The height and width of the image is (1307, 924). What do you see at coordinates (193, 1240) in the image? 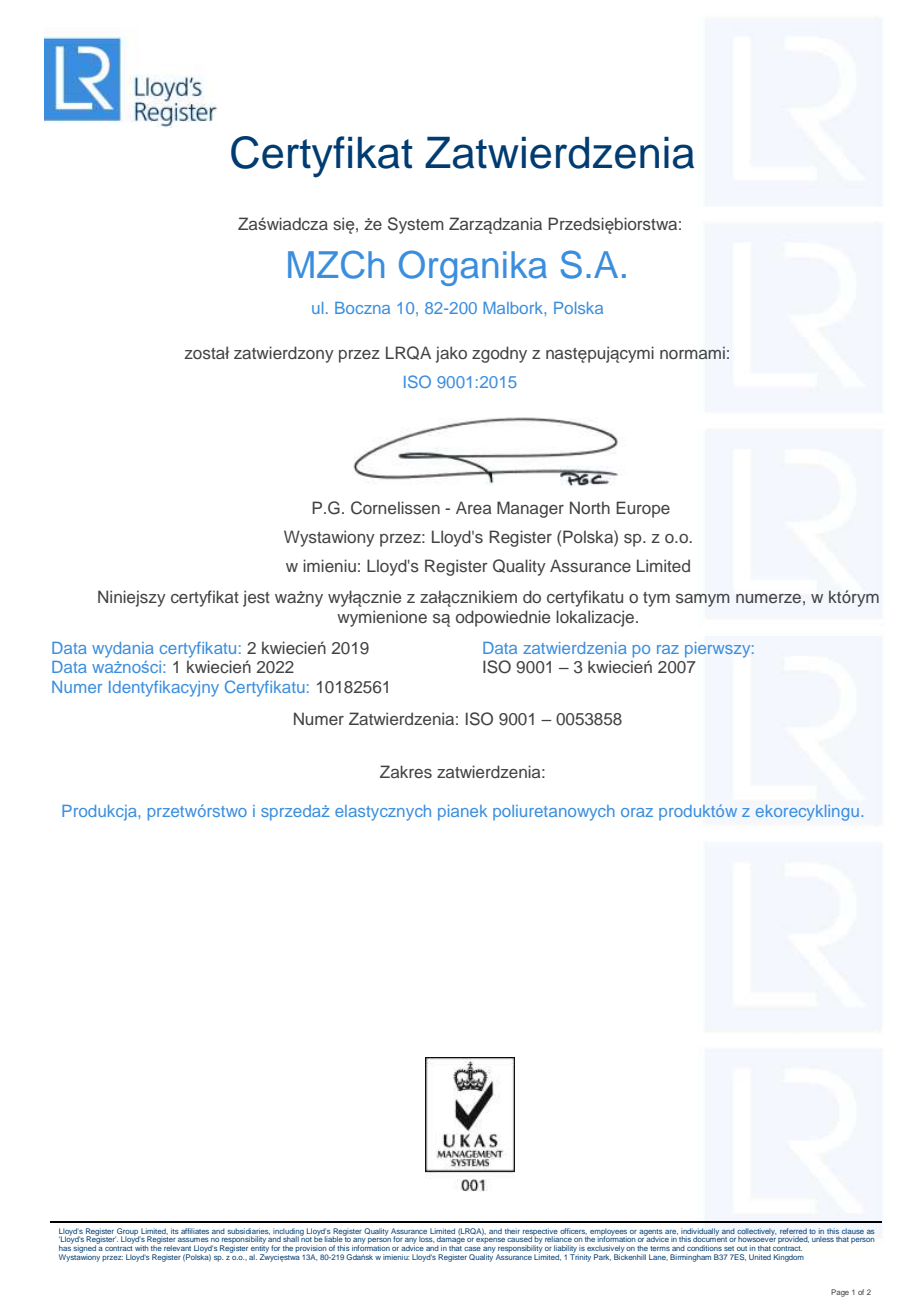
I see `assumes` at bounding box center [193, 1240].
